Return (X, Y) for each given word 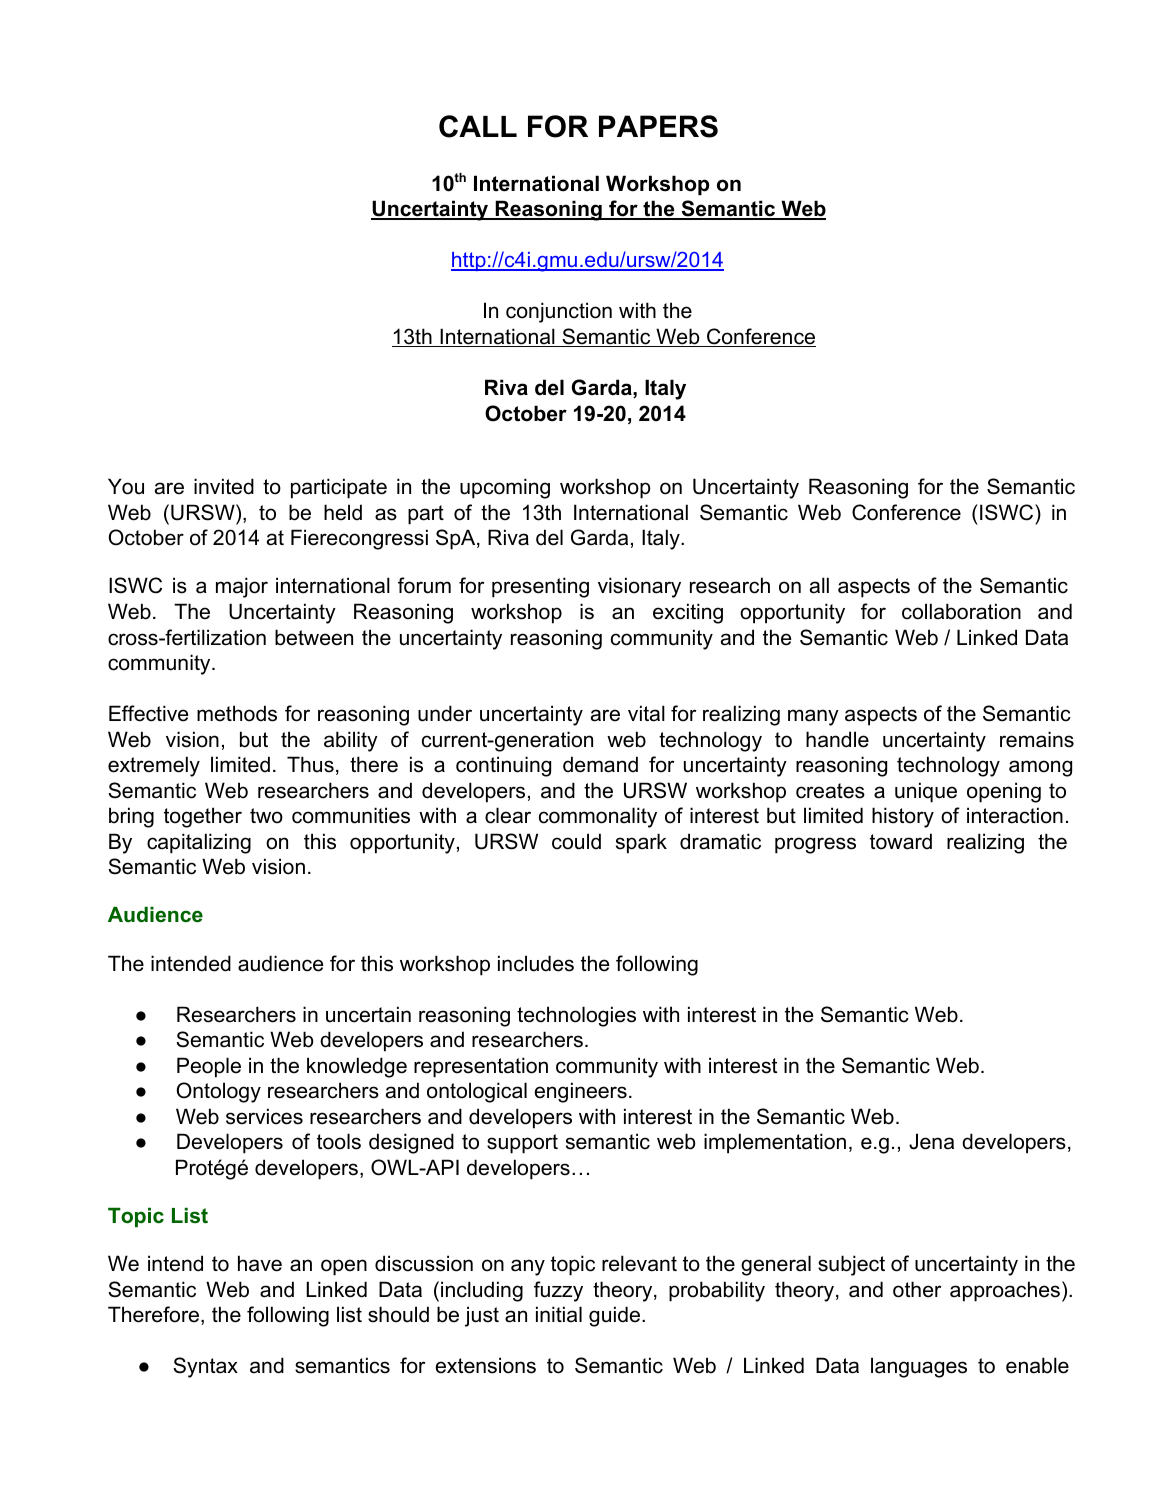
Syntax (205, 1367)
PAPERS (658, 126)
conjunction (559, 312)
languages (919, 1367)
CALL (478, 126)
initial (559, 1314)
